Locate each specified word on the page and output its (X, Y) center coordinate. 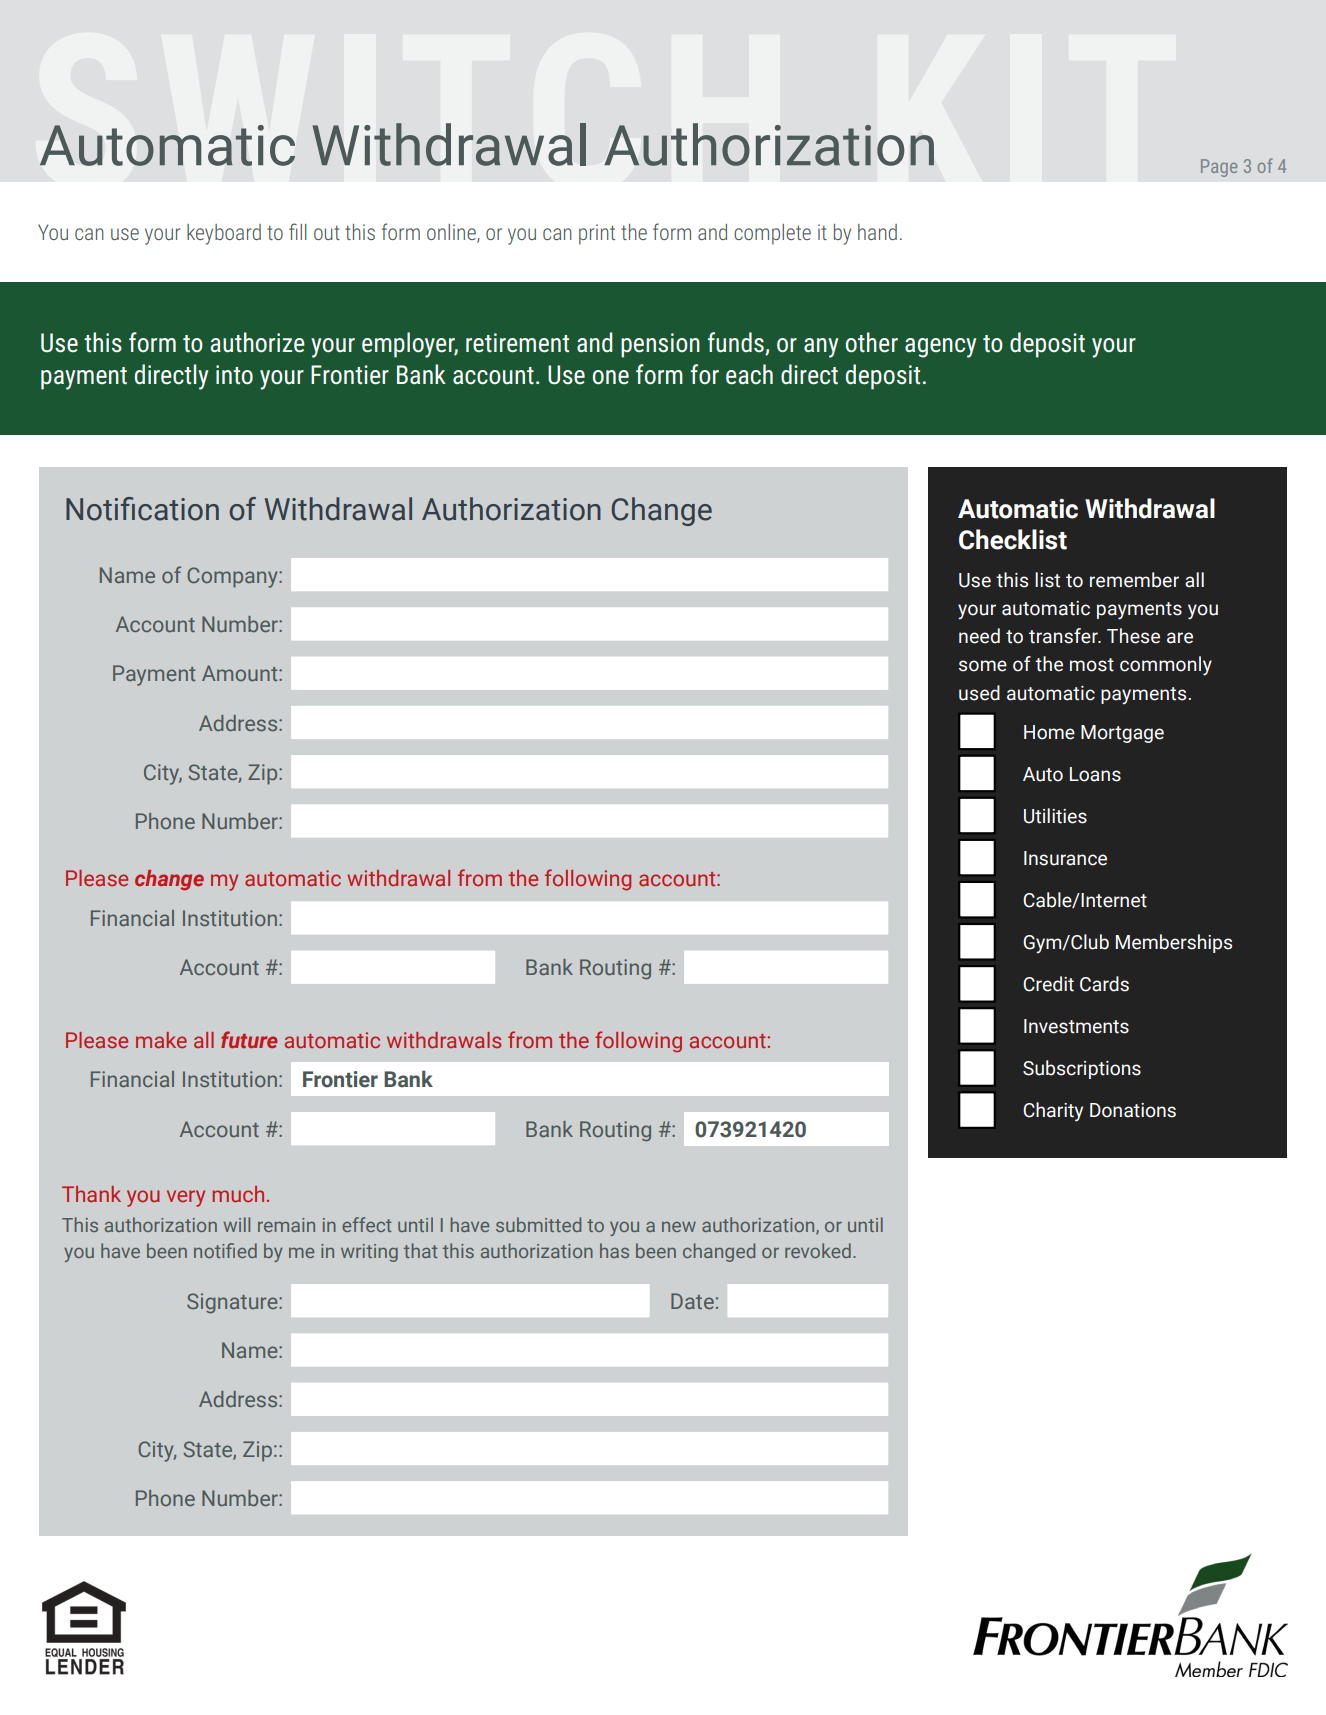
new (679, 1227)
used (979, 693)
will (237, 1224)
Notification (142, 509)
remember (1134, 580)
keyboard (224, 234)
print (597, 234)
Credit (1048, 984)
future (249, 1039)
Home (1049, 732)
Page (1219, 168)
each (749, 374)
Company (233, 577)
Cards (1104, 984)
